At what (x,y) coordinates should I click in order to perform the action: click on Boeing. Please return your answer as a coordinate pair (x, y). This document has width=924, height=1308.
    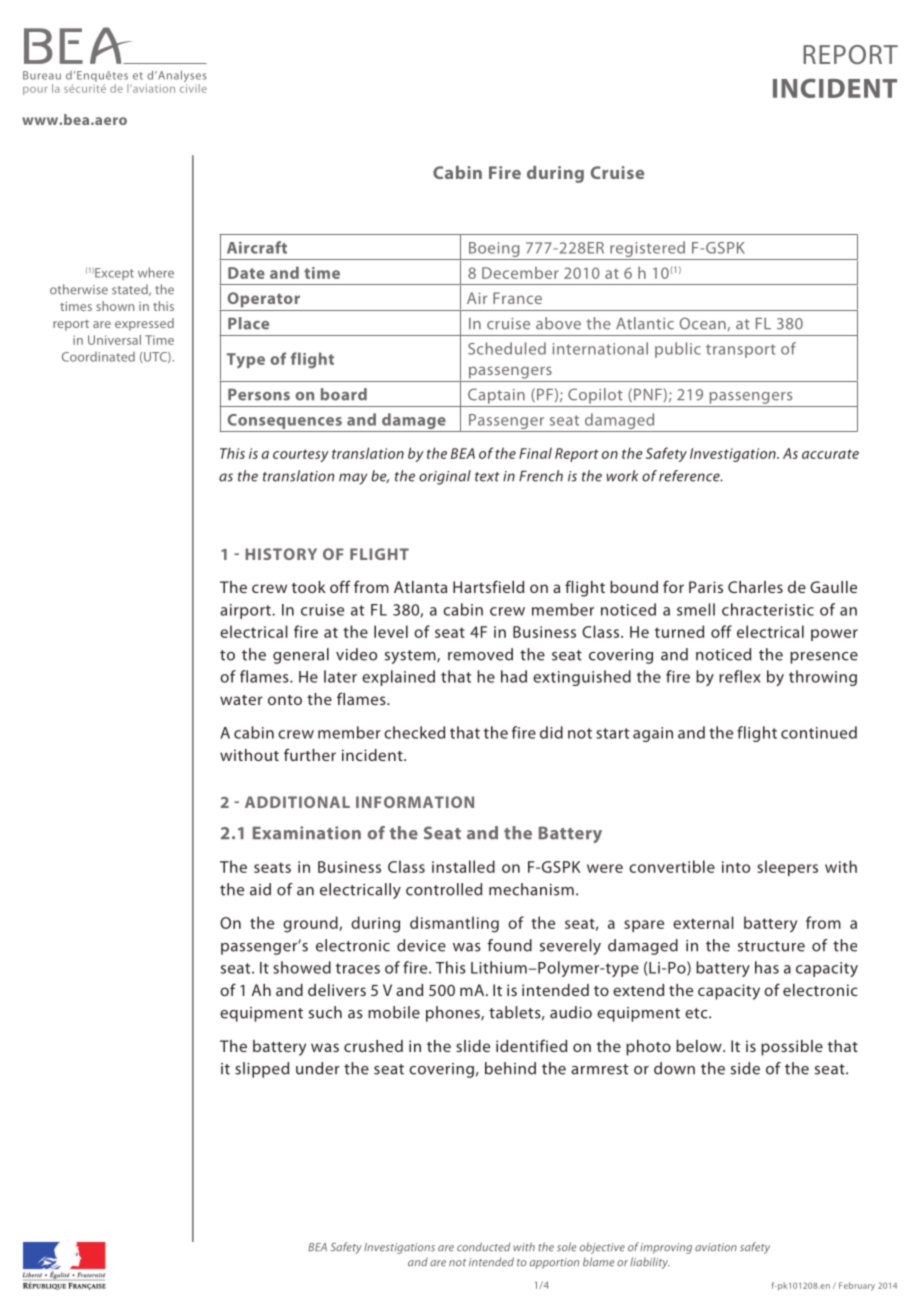
    Looking at the image, I should click on (494, 249).
